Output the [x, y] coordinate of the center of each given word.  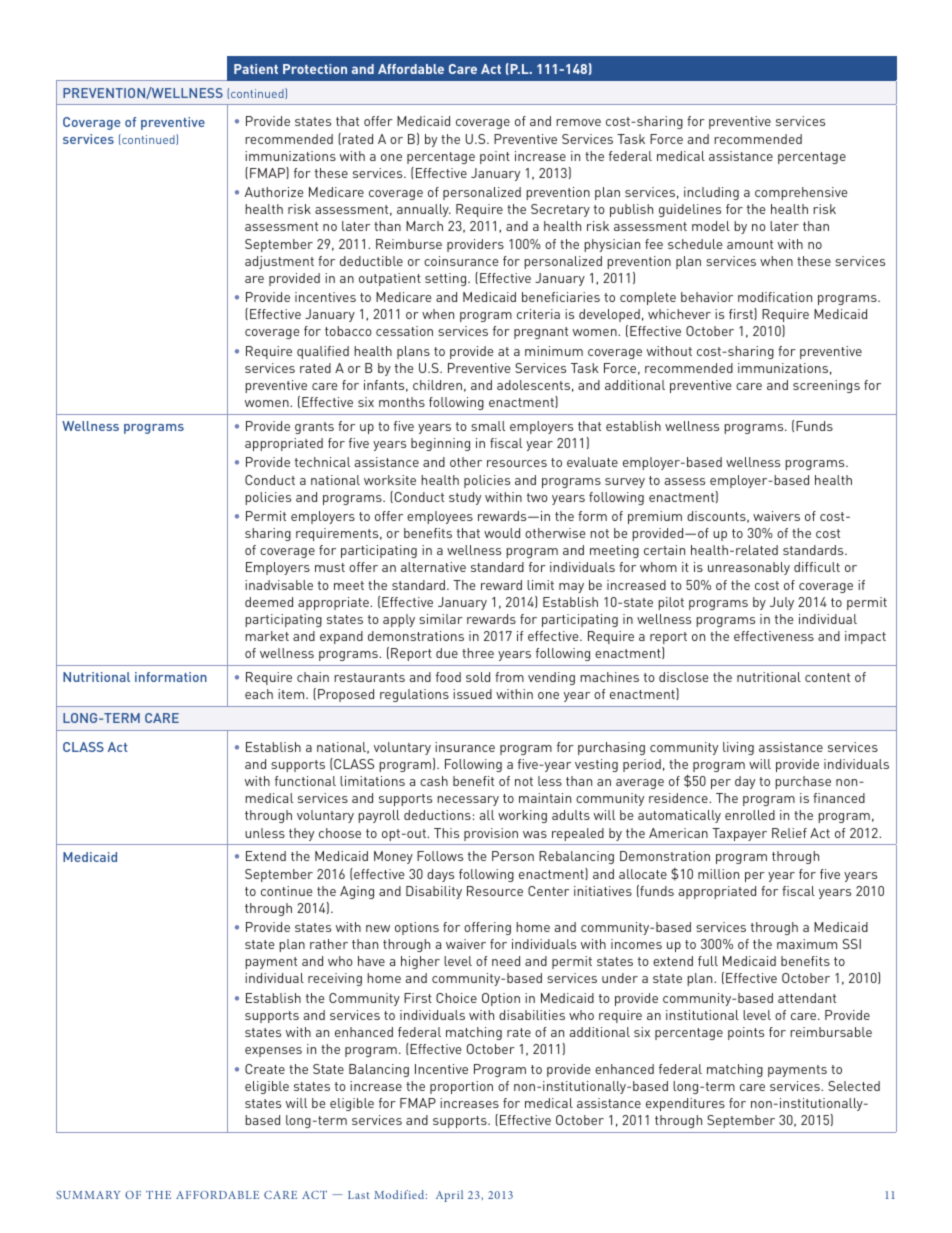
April [449, 1196]
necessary [468, 801]
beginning [440, 444]
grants [314, 428]
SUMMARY [88, 1195]
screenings [826, 386]
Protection [315, 69]
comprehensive [801, 193]
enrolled [750, 815]
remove [578, 122]
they [301, 834]
